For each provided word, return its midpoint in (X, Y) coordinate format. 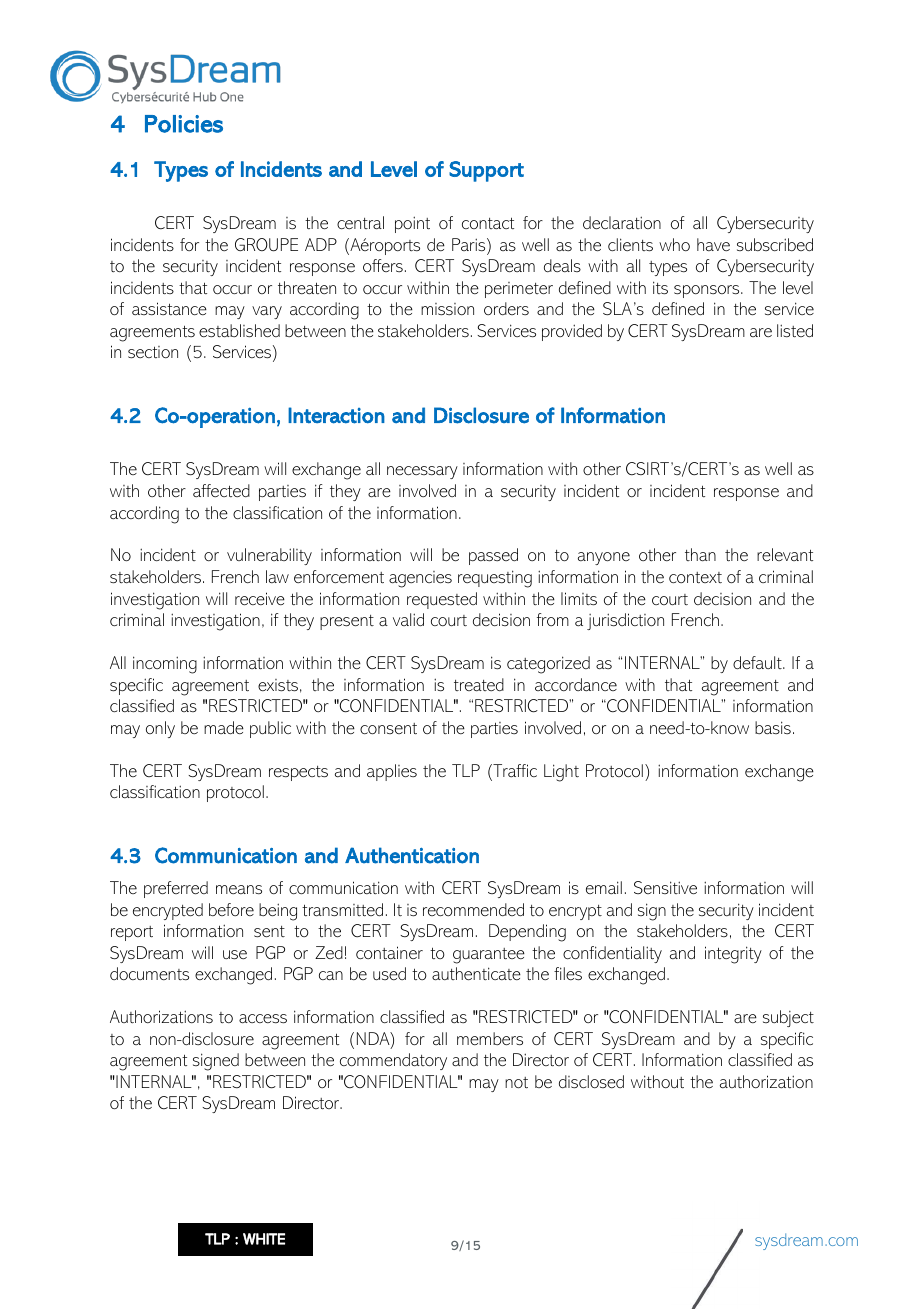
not (516, 1082)
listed (795, 330)
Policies (184, 124)
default (758, 662)
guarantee (489, 956)
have (713, 244)
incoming (165, 665)
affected (221, 490)
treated (479, 684)
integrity (733, 955)
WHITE (264, 1239)
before (231, 909)
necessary (422, 472)
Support (486, 171)
